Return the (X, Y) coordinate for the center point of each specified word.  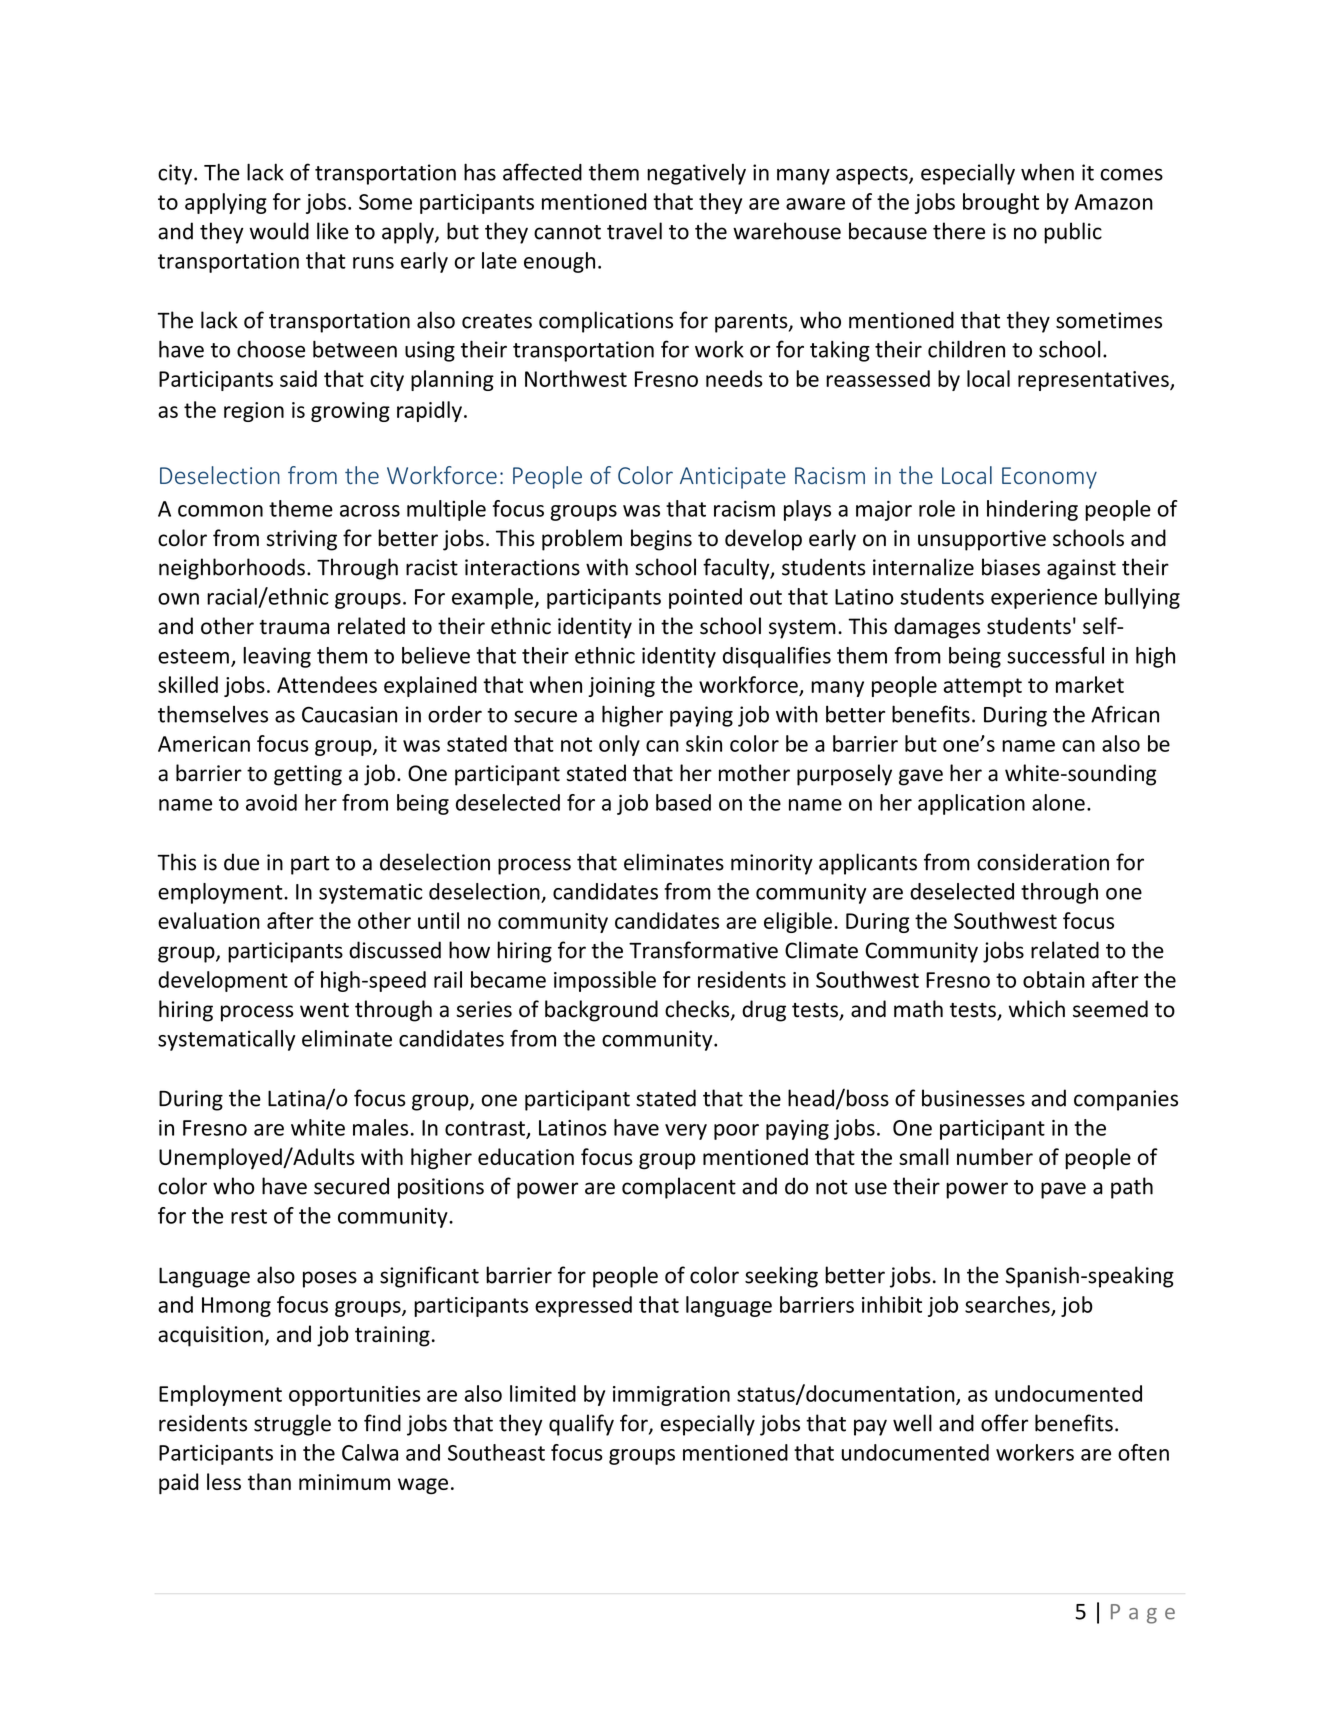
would (279, 231)
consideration (1043, 862)
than (269, 1481)
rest (249, 1216)
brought (1001, 203)
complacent (679, 1188)
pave (1063, 1190)
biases (1011, 567)
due (241, 862)
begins (661, 540)
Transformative (703, 950)
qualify (581, 1425)
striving (301, 540)
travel (634, 231)
